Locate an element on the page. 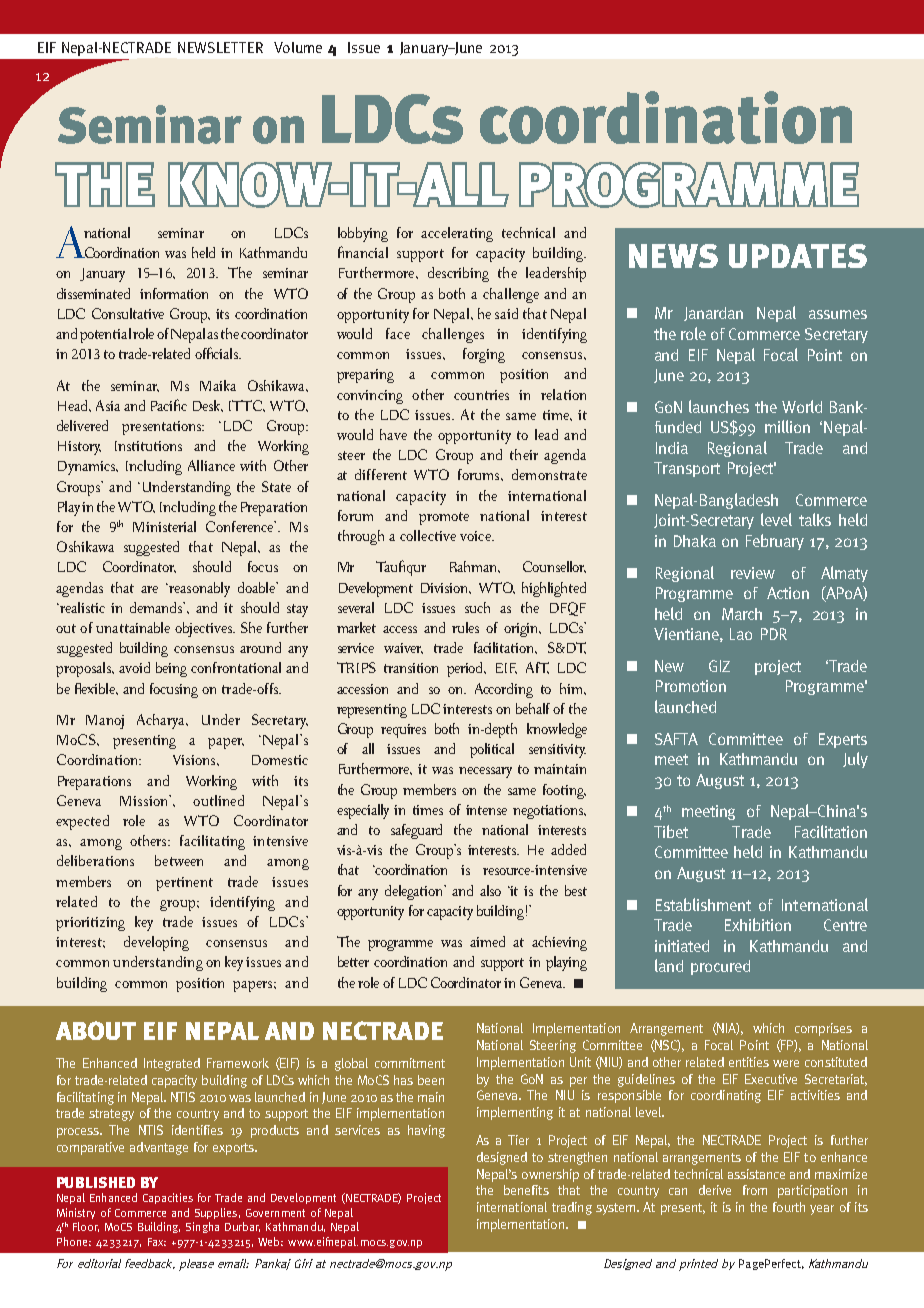 The width and height of the page is (924, 1308). unattainable is located at coordinates (133, 627).
